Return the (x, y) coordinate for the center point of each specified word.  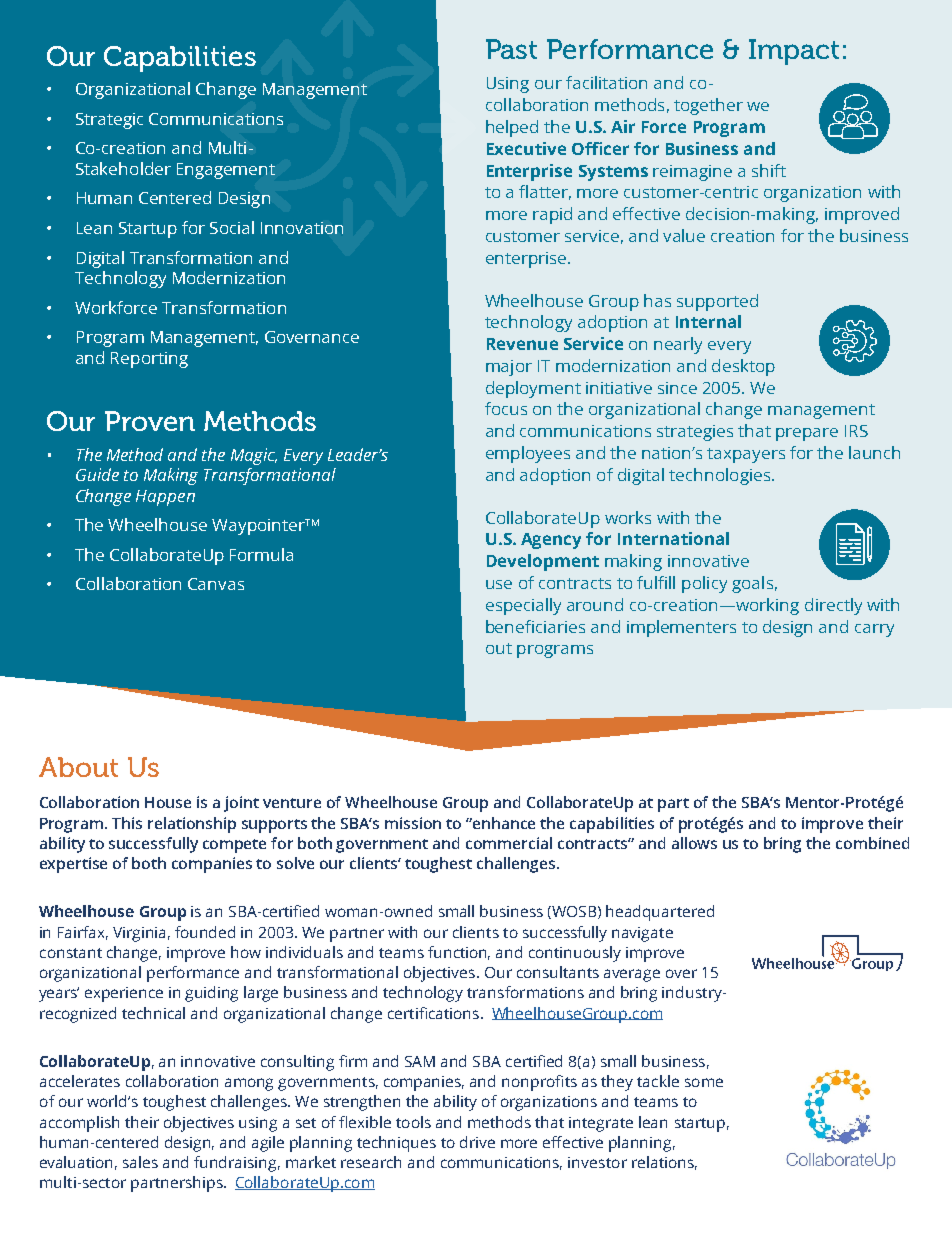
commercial (509, 843)
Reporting (149, 360)
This (127, 823)
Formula (261, 554)
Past (511, 49)
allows (694, 843)
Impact (794, 52)
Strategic (109, 121)
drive (477, 1142)
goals (752, 584)
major (509, 368)
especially (523, 606)
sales (140, 1162)
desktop (743, 367)
